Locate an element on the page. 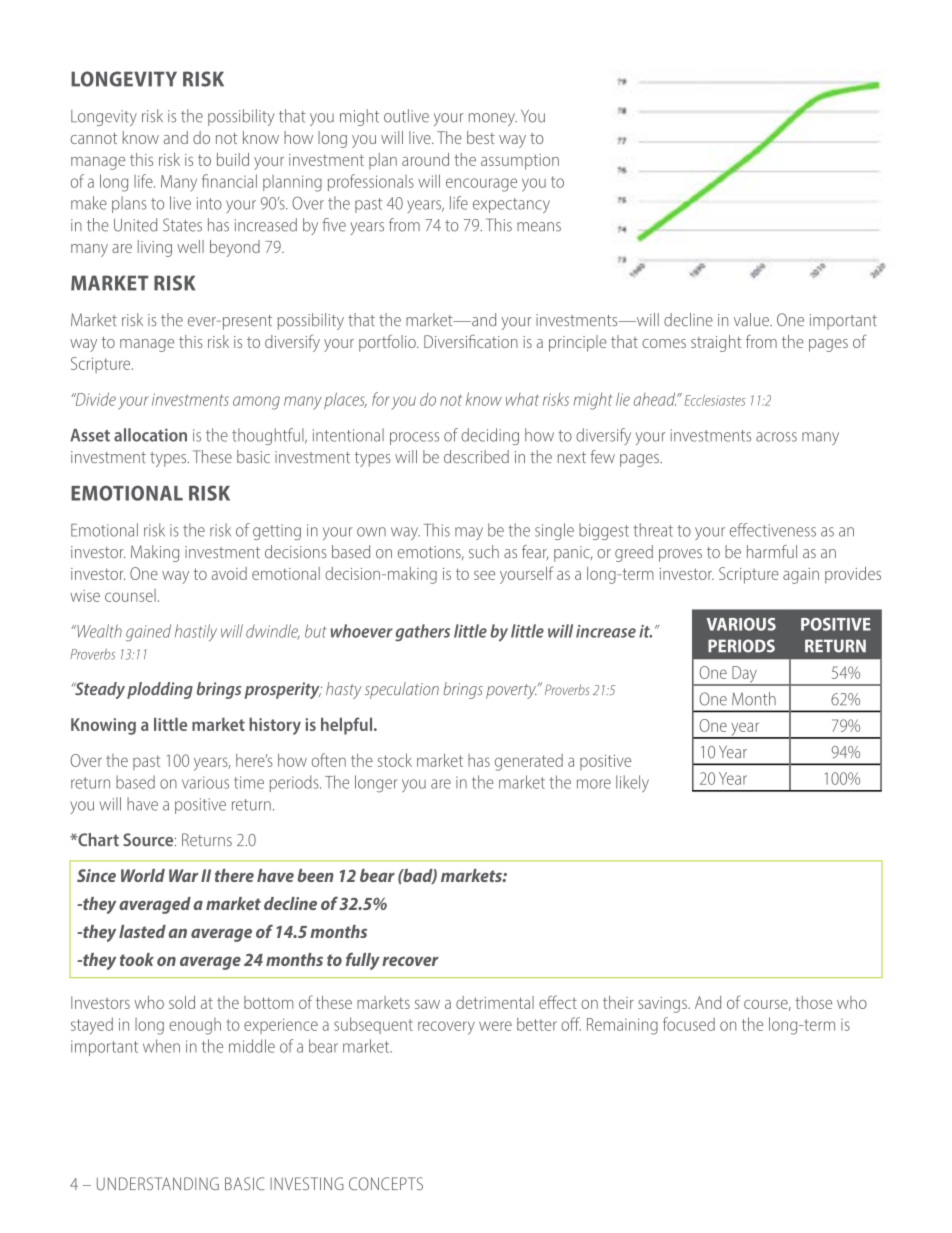 This page has width=952, height=1233. UNDERSTANDING is located at coordinates (158, 1184).
